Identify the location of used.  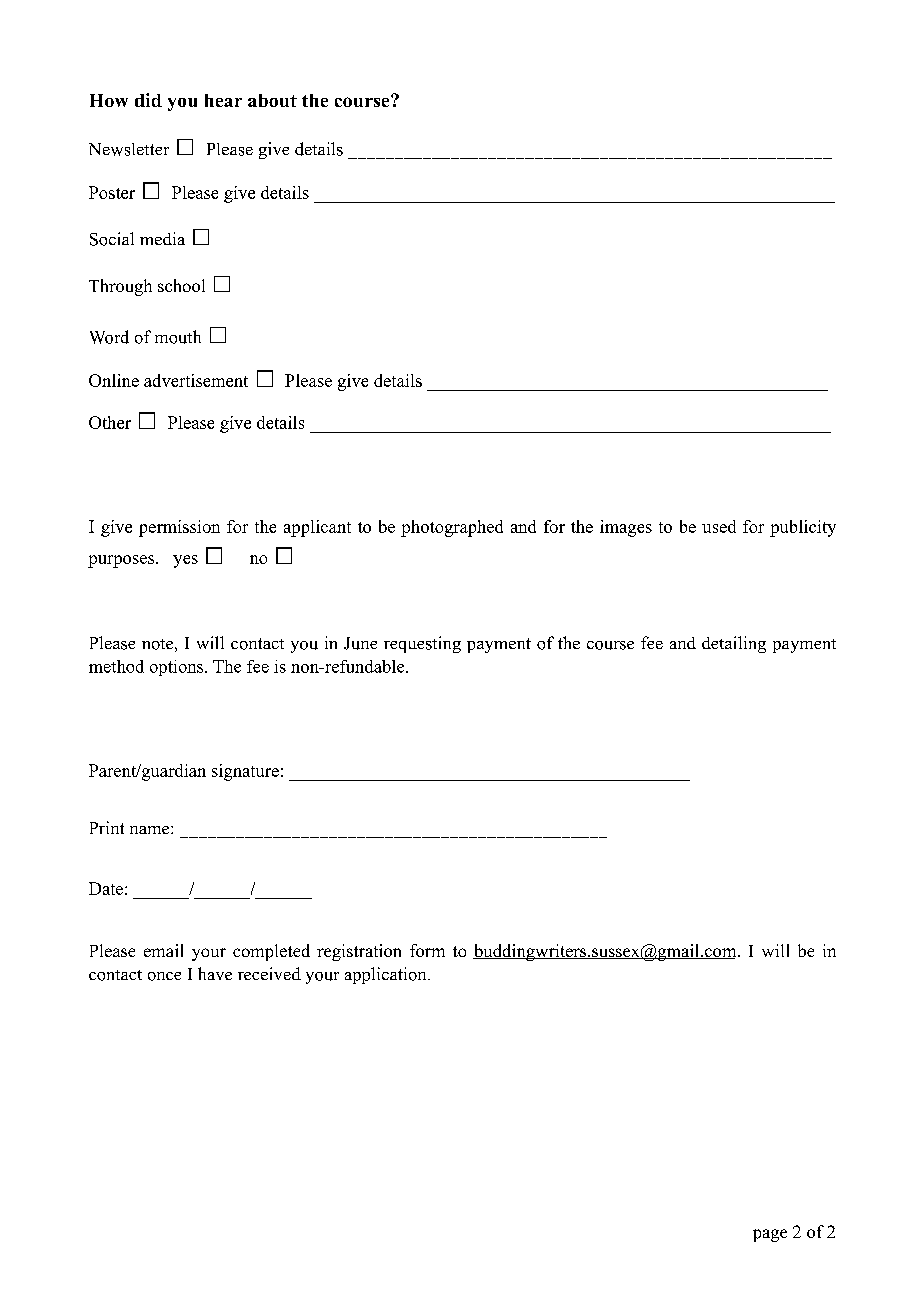
(719, 526).
